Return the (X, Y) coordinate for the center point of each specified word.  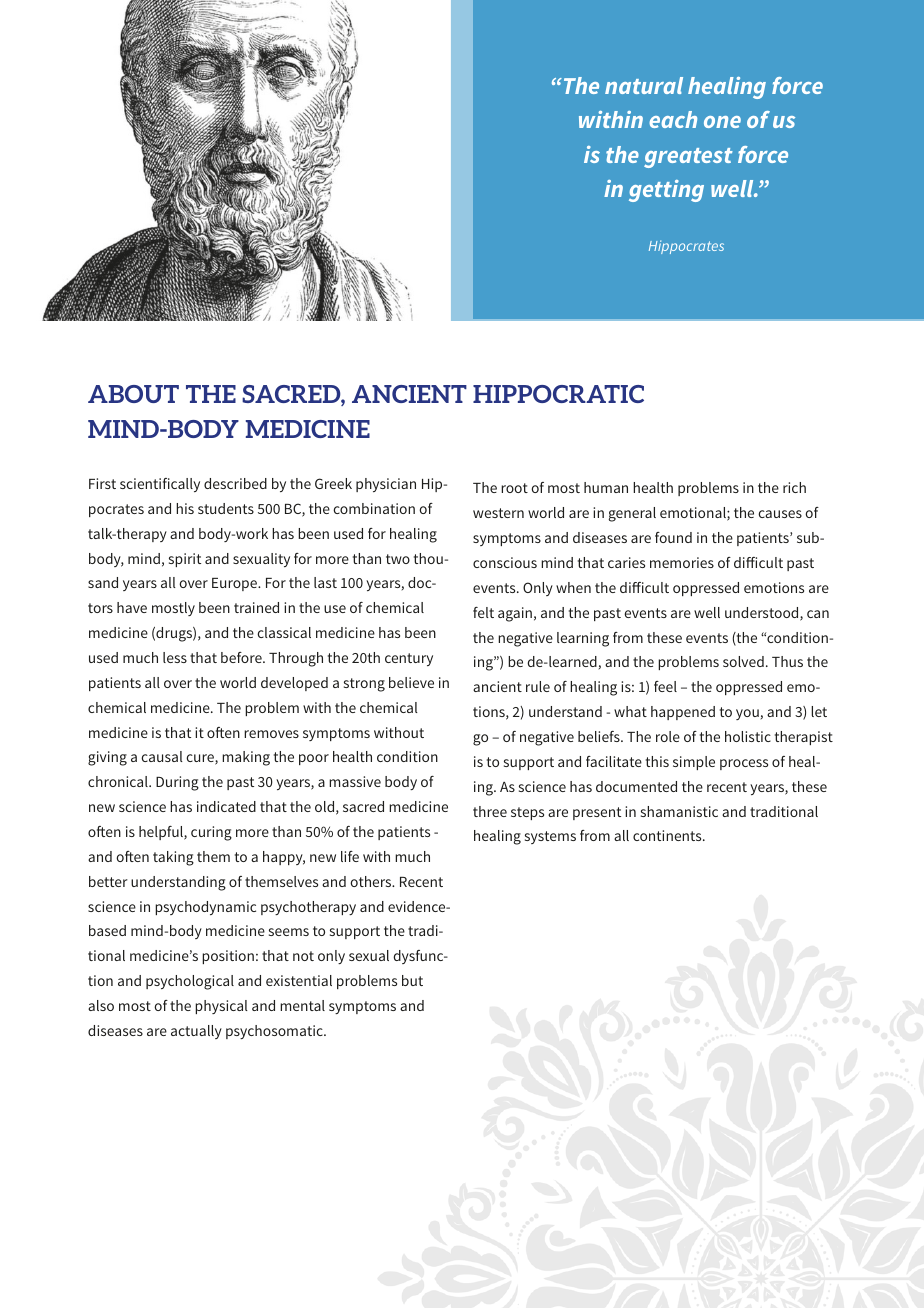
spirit (185, 560)
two (398, 559)
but (412, 980)
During (177, 783)
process (744, 764)
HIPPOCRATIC (558, 394)
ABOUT (133, 394)
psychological (190, 982)
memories (682, 562)
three (490, 811)
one (722, 122)
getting (666, 191)
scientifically (160, 485)
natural (644, 85)
